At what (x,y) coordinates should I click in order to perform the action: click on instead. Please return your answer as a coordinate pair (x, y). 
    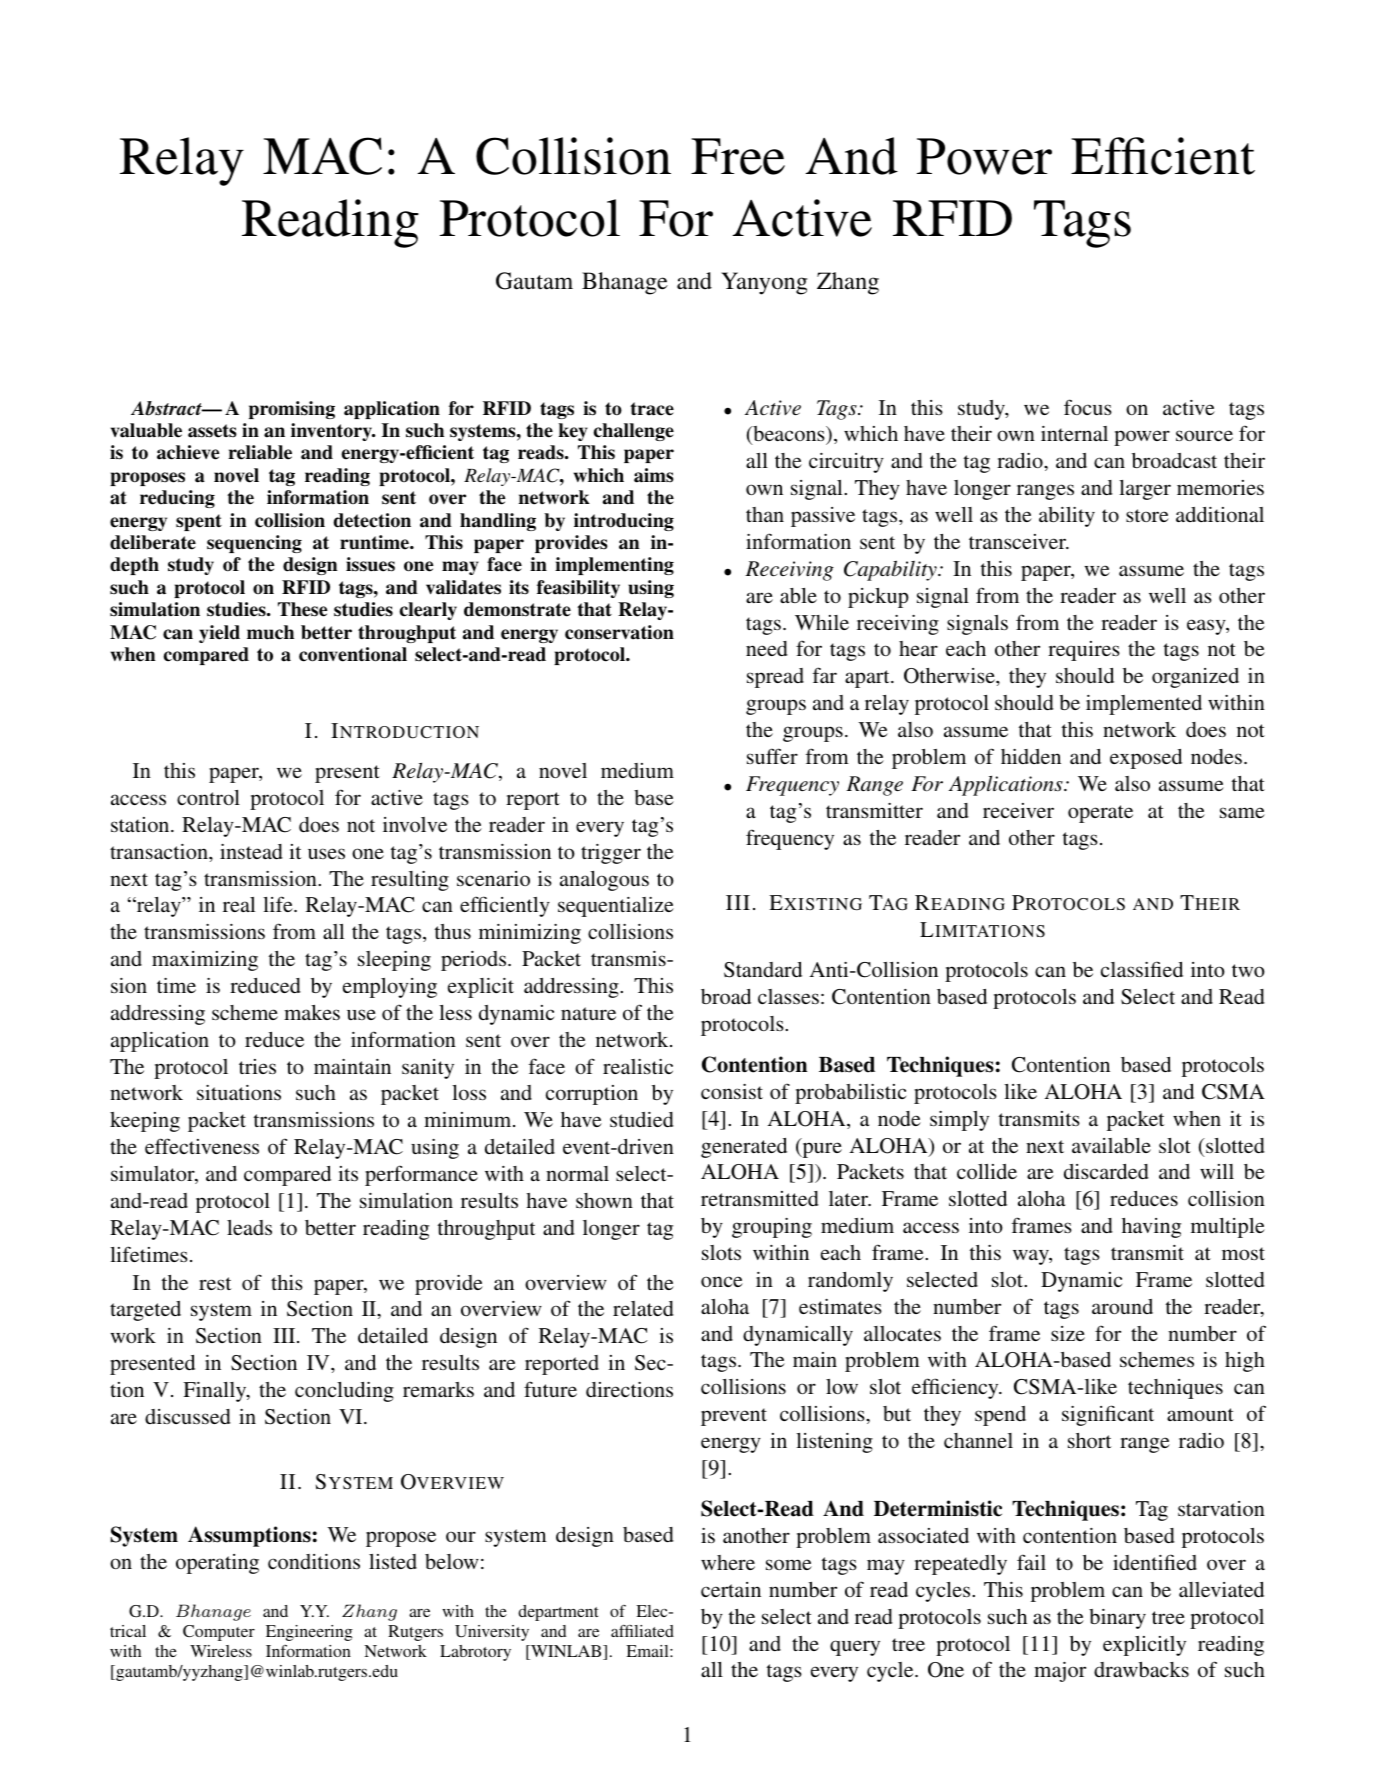
    Looking at the image, I should click on (251, 851).
